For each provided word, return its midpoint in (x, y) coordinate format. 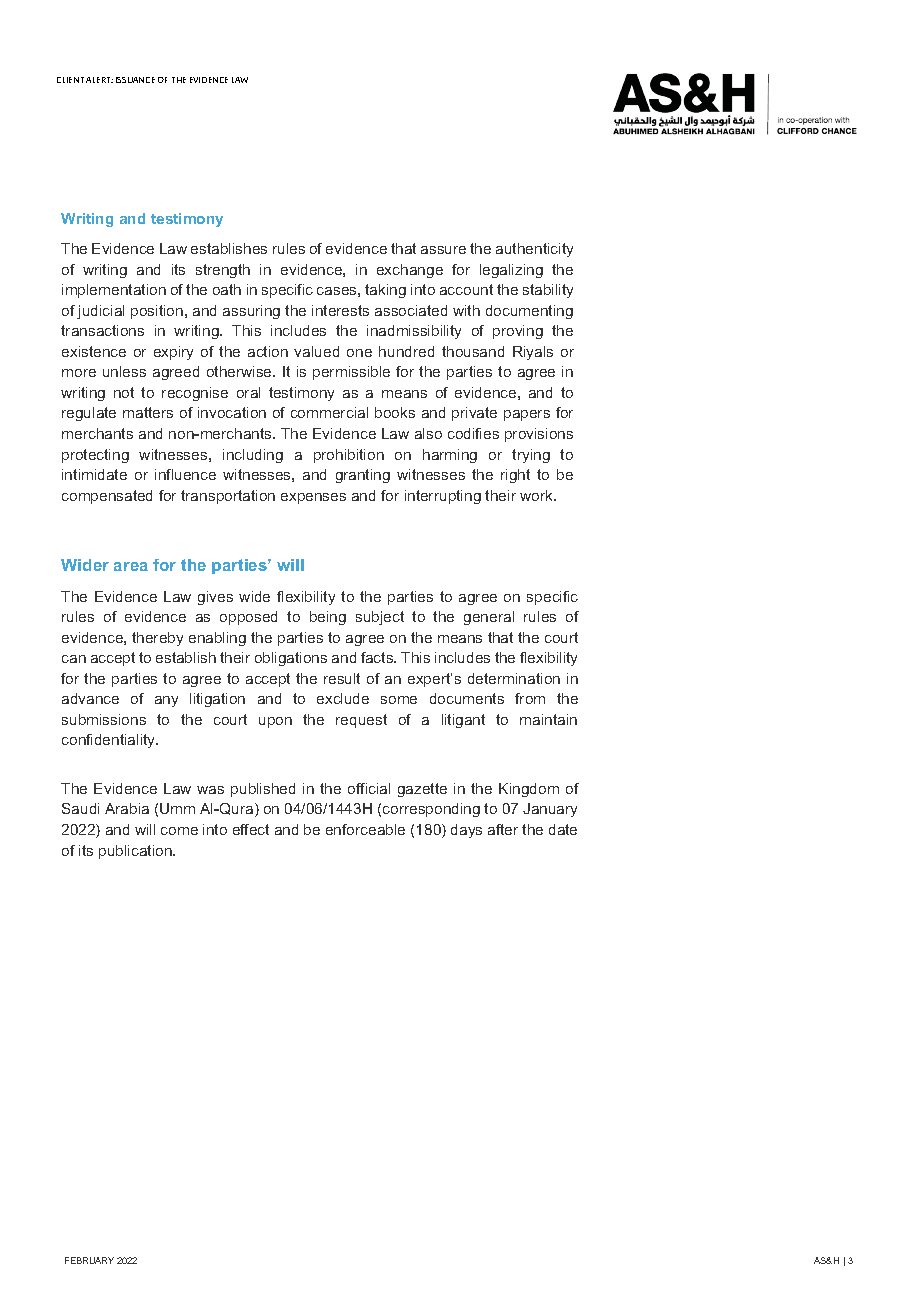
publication (136, 852)
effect (251, 829)
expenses (313, 498)
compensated (107, 497)
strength (223, 271)
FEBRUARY (89, 1260)
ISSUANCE (135, 80)
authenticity (534, 250)
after (503, 829)
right (515, 476)
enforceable (365, 829)
